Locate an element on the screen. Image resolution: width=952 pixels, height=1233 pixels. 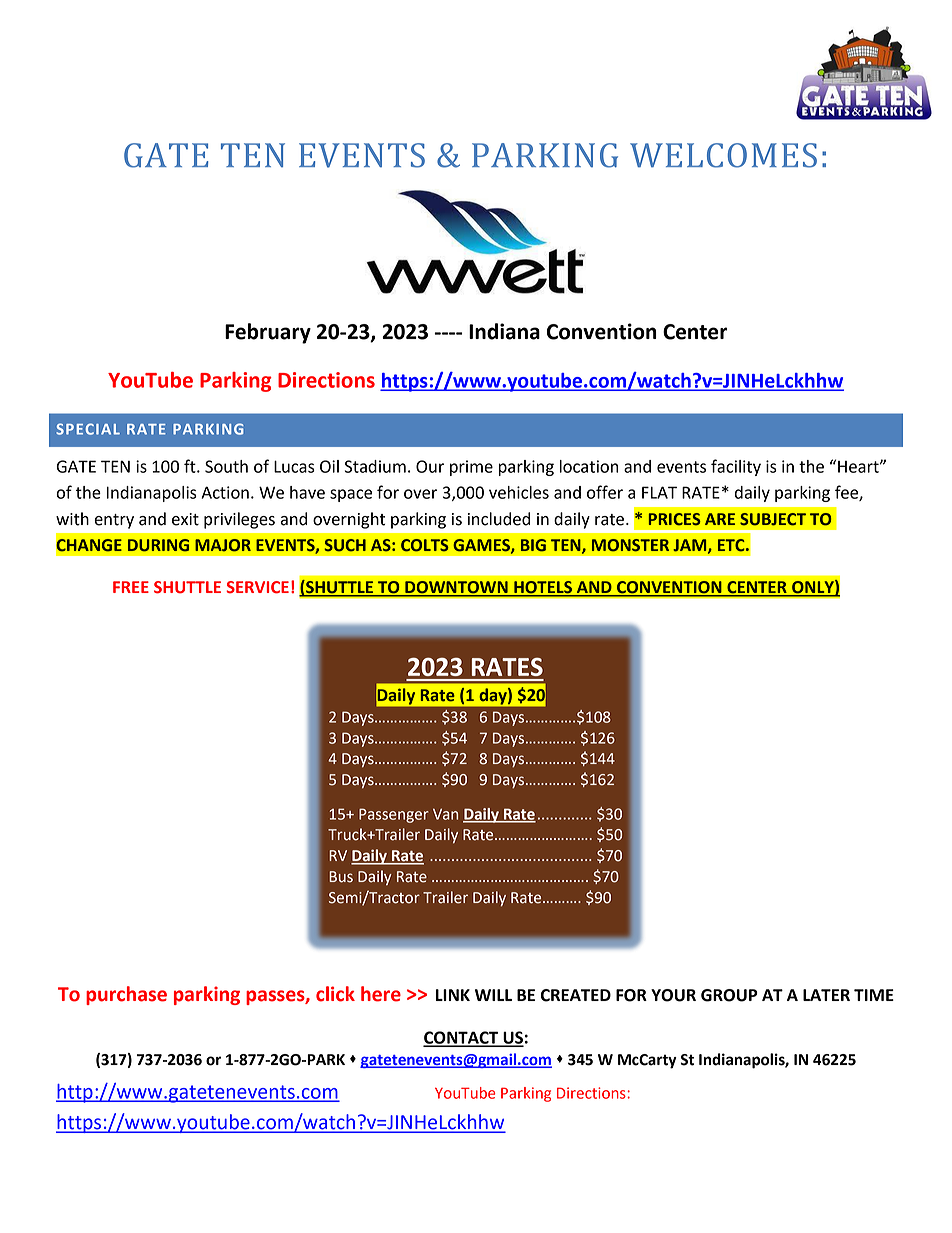
Passenger is located at coordinates (394, 815).
